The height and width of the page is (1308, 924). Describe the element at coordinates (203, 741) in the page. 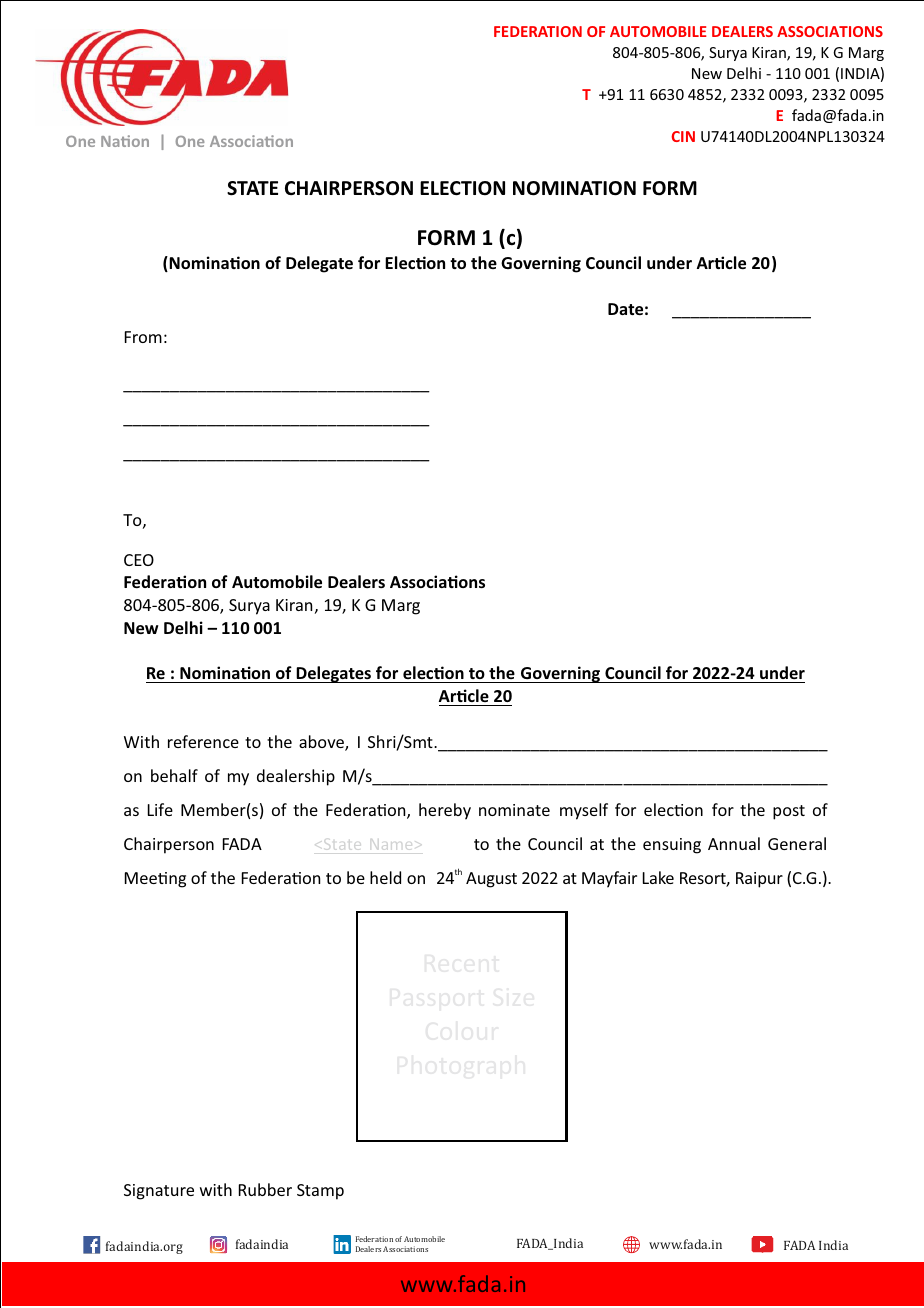

I see `reference` at that location.
